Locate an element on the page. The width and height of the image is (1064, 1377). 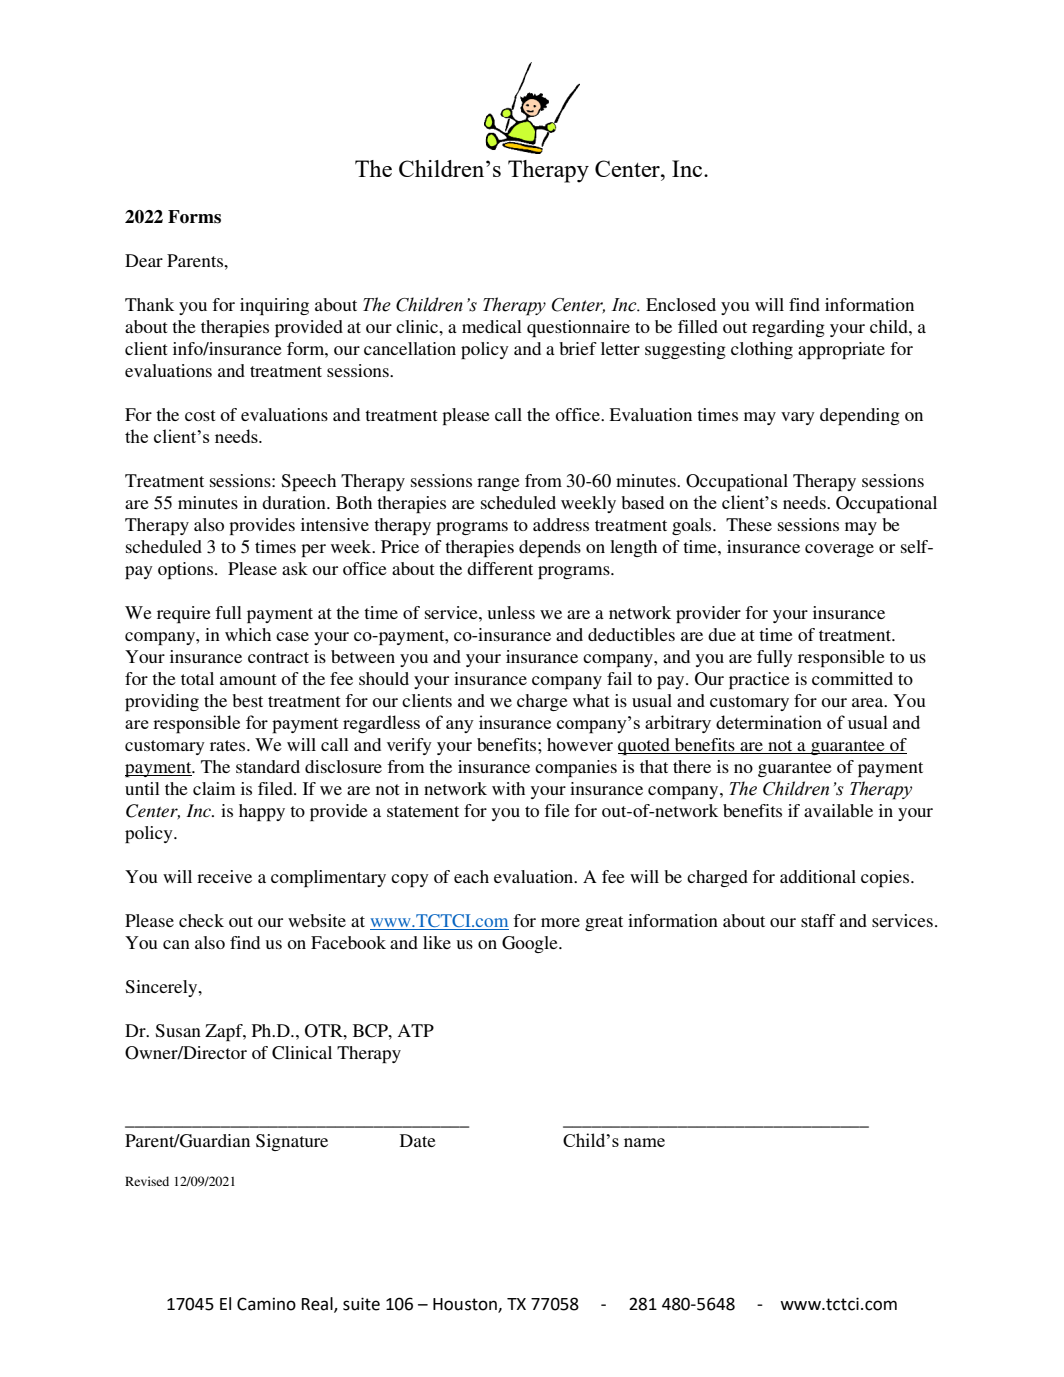
which is located at coordinates (248, 634).
